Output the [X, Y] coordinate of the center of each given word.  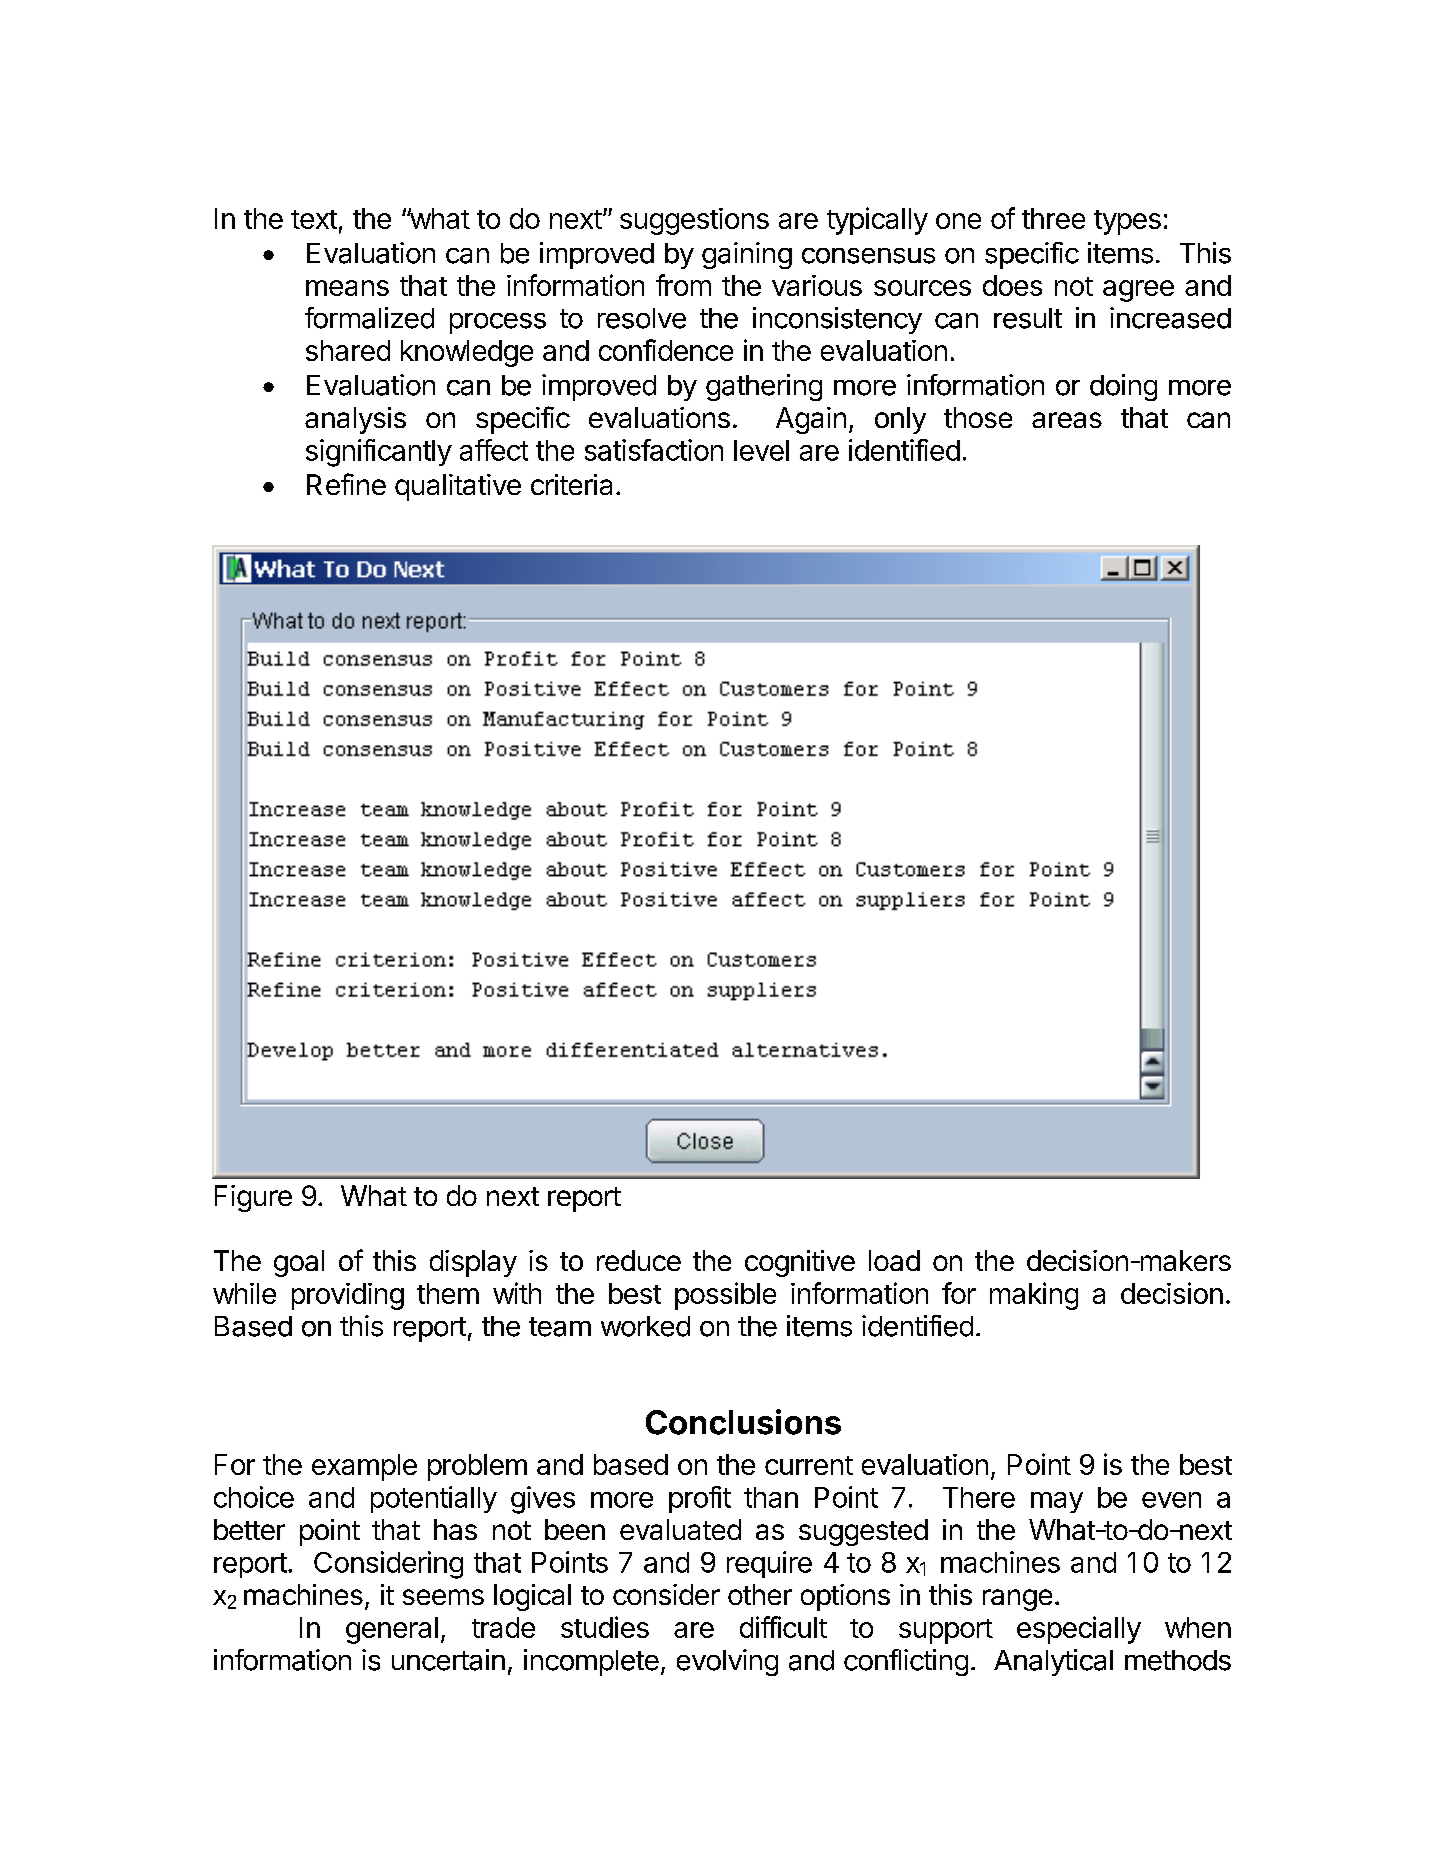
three [1053, 218]
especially [1079, 1630]
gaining [747, 255]
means [347, 288]
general [392, 1630]
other [760, 1594]
